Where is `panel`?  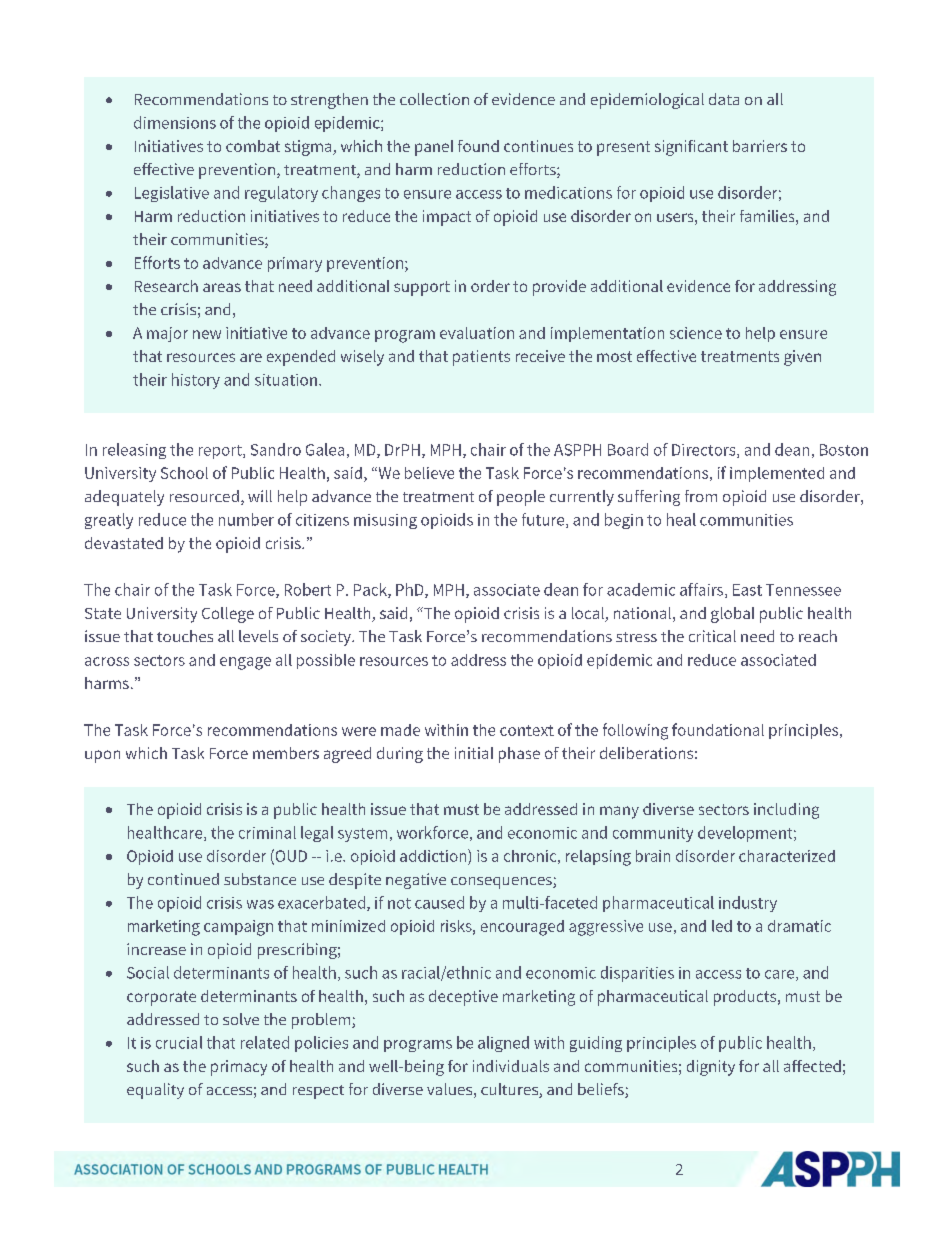
panel is located at coordinates (434, 148).
